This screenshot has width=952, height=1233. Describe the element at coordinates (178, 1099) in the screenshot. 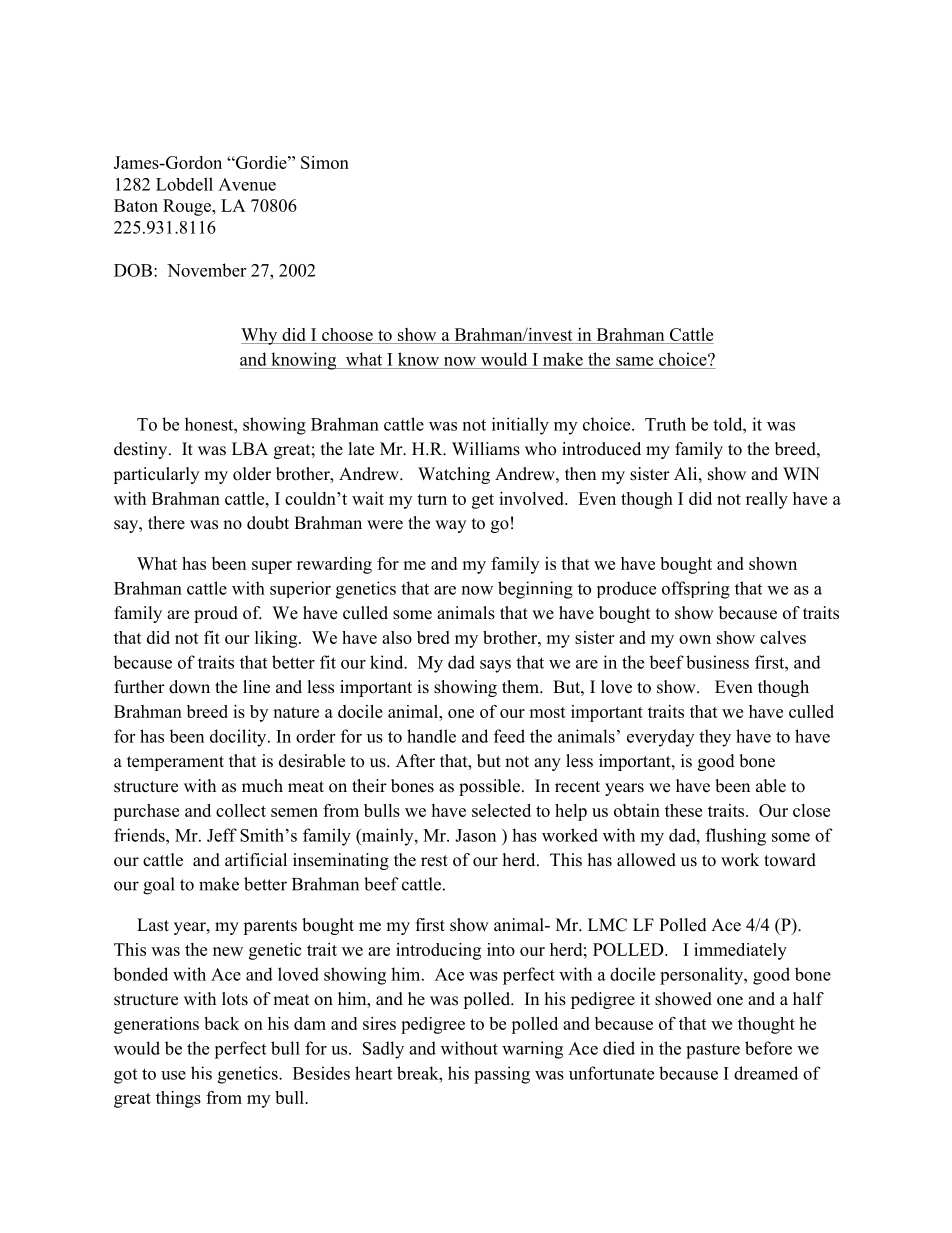

I see `things` at that location.
